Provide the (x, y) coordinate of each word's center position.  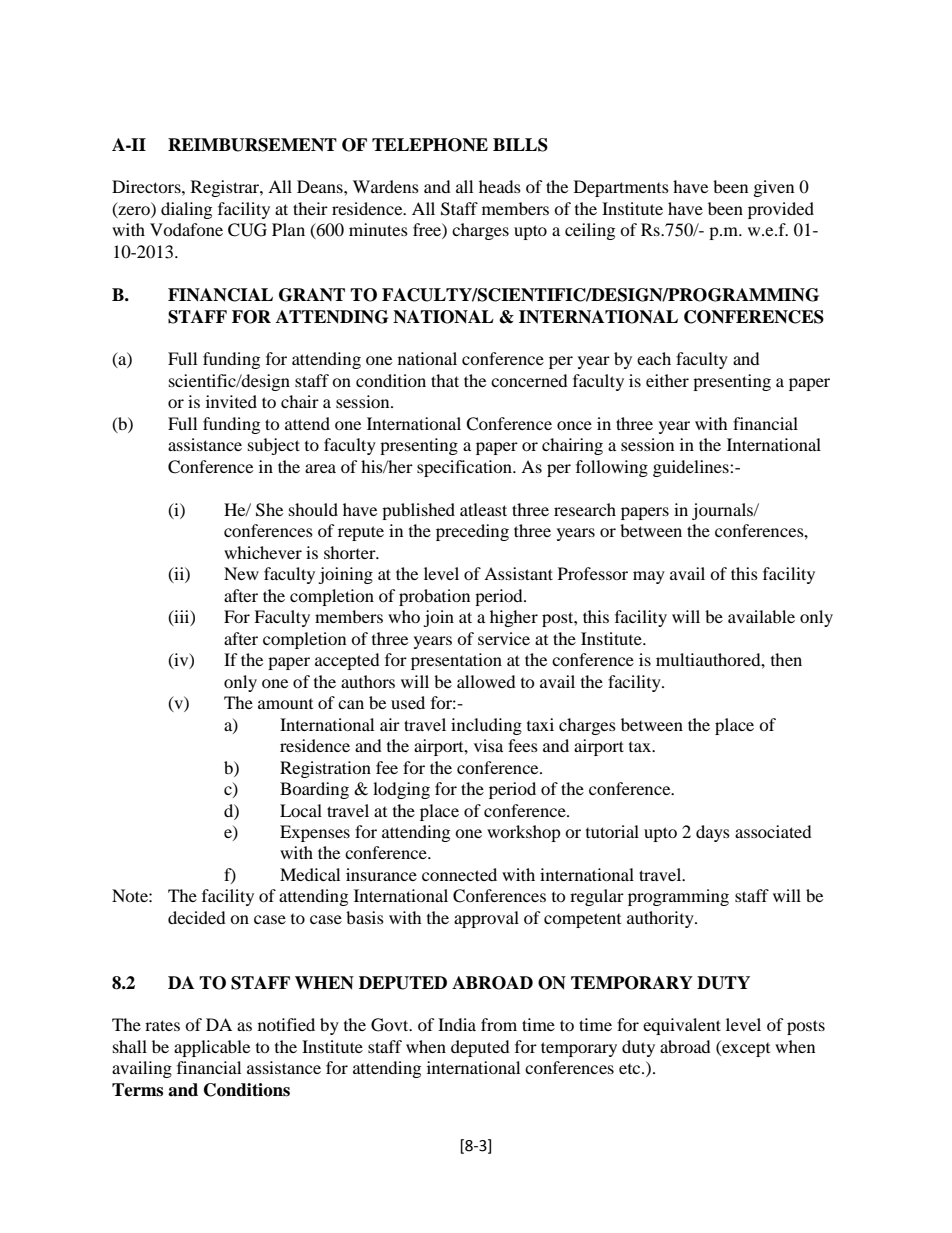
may (649, 577)
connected (459, 874)
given (774, 188)
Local (301, 810)
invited (231, 401)
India (457, 1024)
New (241, 573)
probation (434, 597)
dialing (186, 210)
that (445, 380)
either (667, 380)
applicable (212, 1048)
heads (500, 186)
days (713, 833)
